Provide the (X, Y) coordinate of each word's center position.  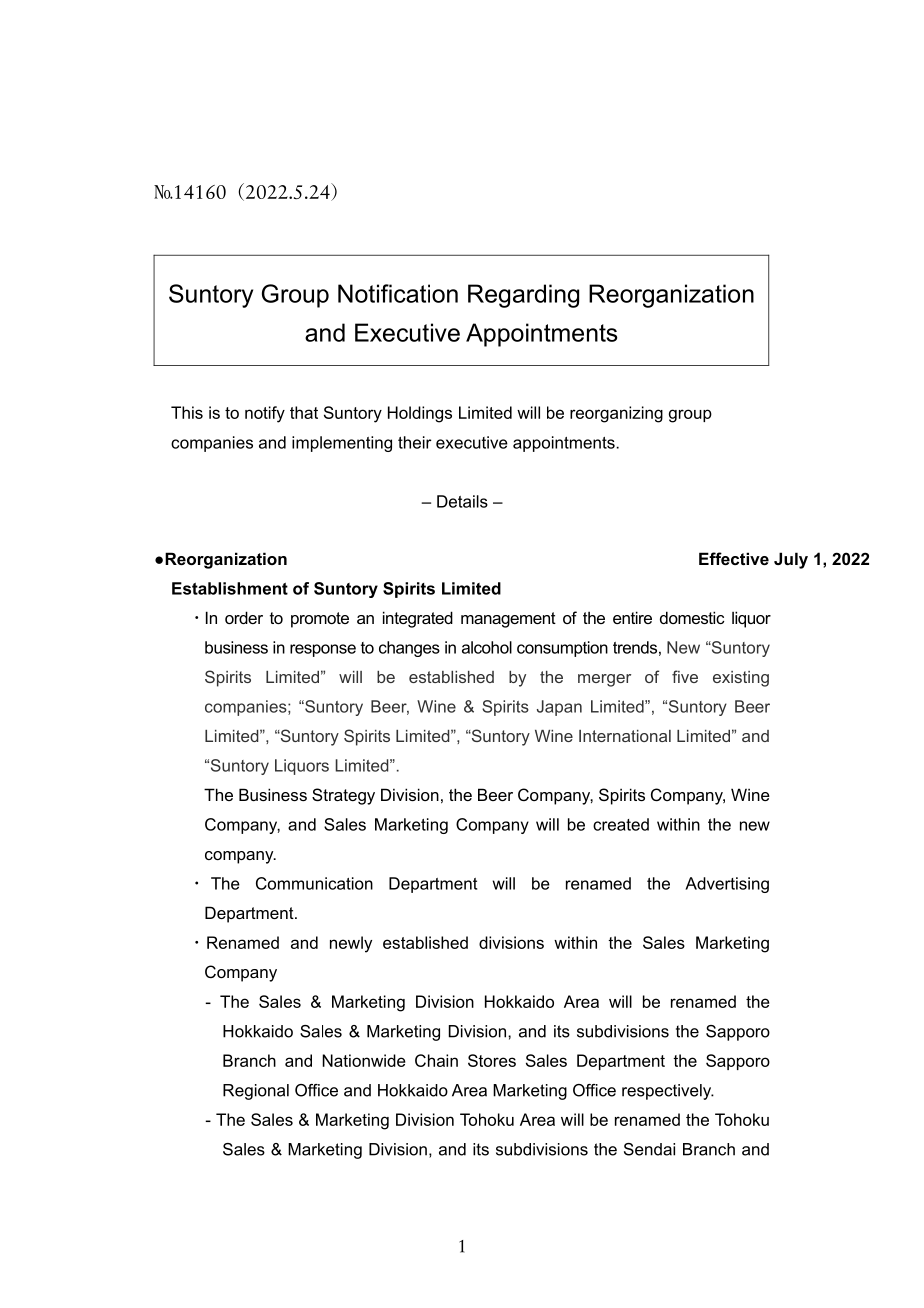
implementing (342, 444)
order (244, 617)
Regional (256, 1092)
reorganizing (616, 414)
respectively (668, 1092)
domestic (692, 617)
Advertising (727, 885)
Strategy (343, 796)
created (621, 824)
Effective (734, 558)
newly (351, 944)
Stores (492, 1060)
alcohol (487, 647)
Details (462, 501)
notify (265, 414)
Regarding (523, 296)
